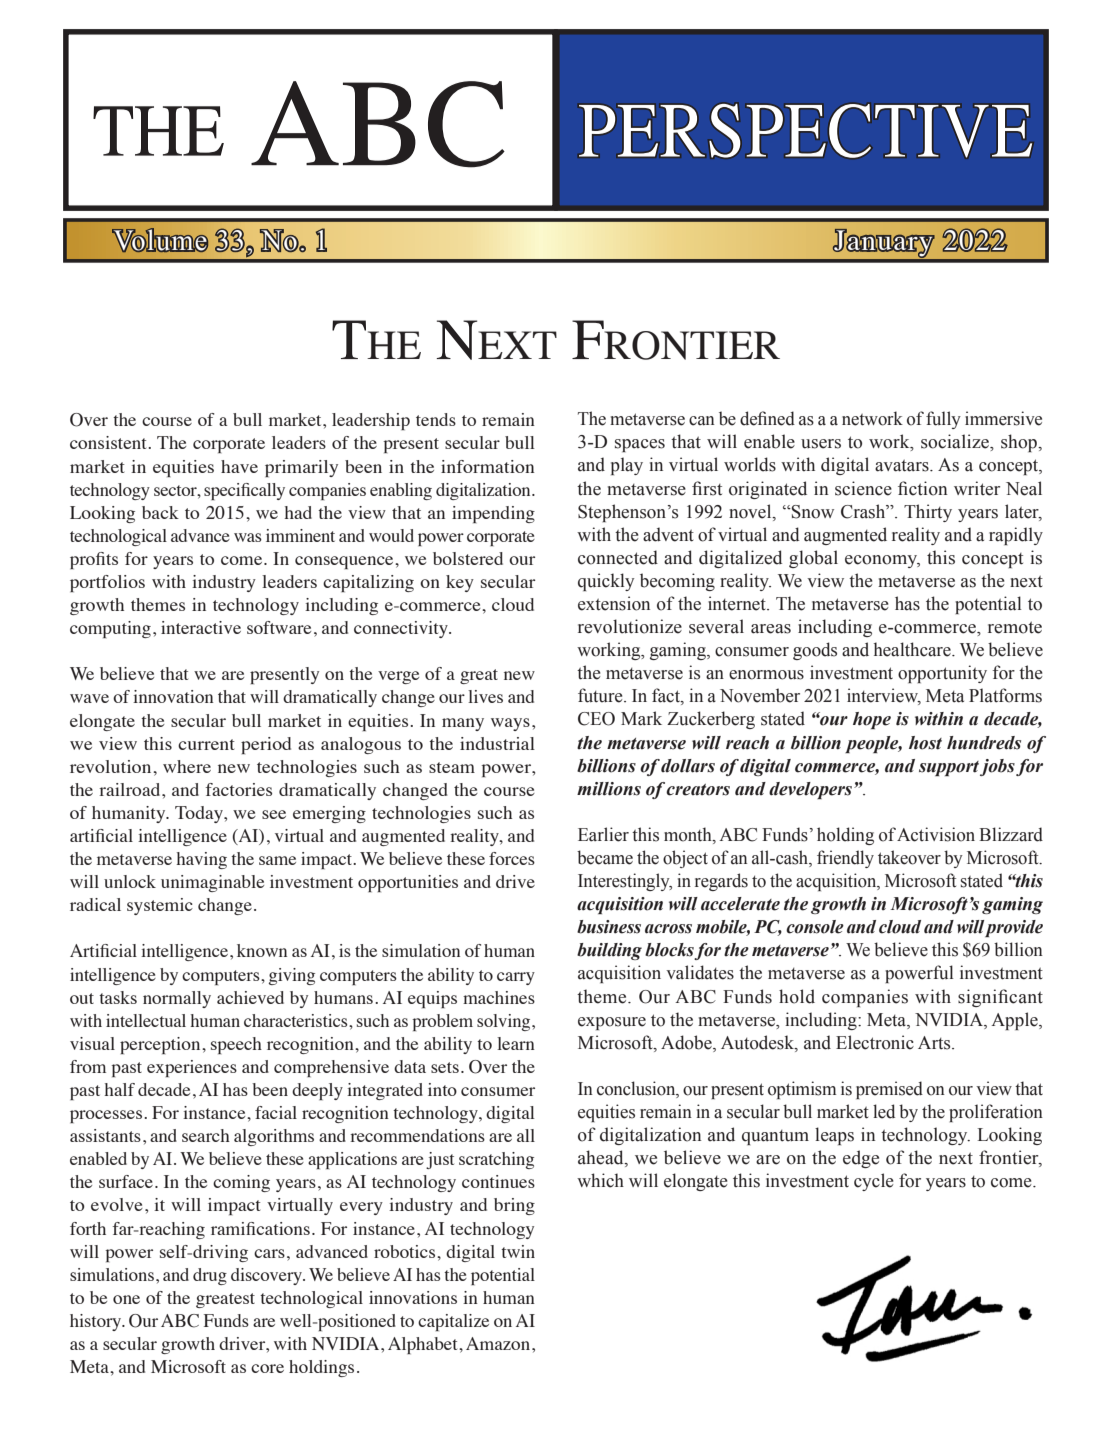 The width and height of the page is (1113, 1440). I want to click on premised, so click(889, 1090).
